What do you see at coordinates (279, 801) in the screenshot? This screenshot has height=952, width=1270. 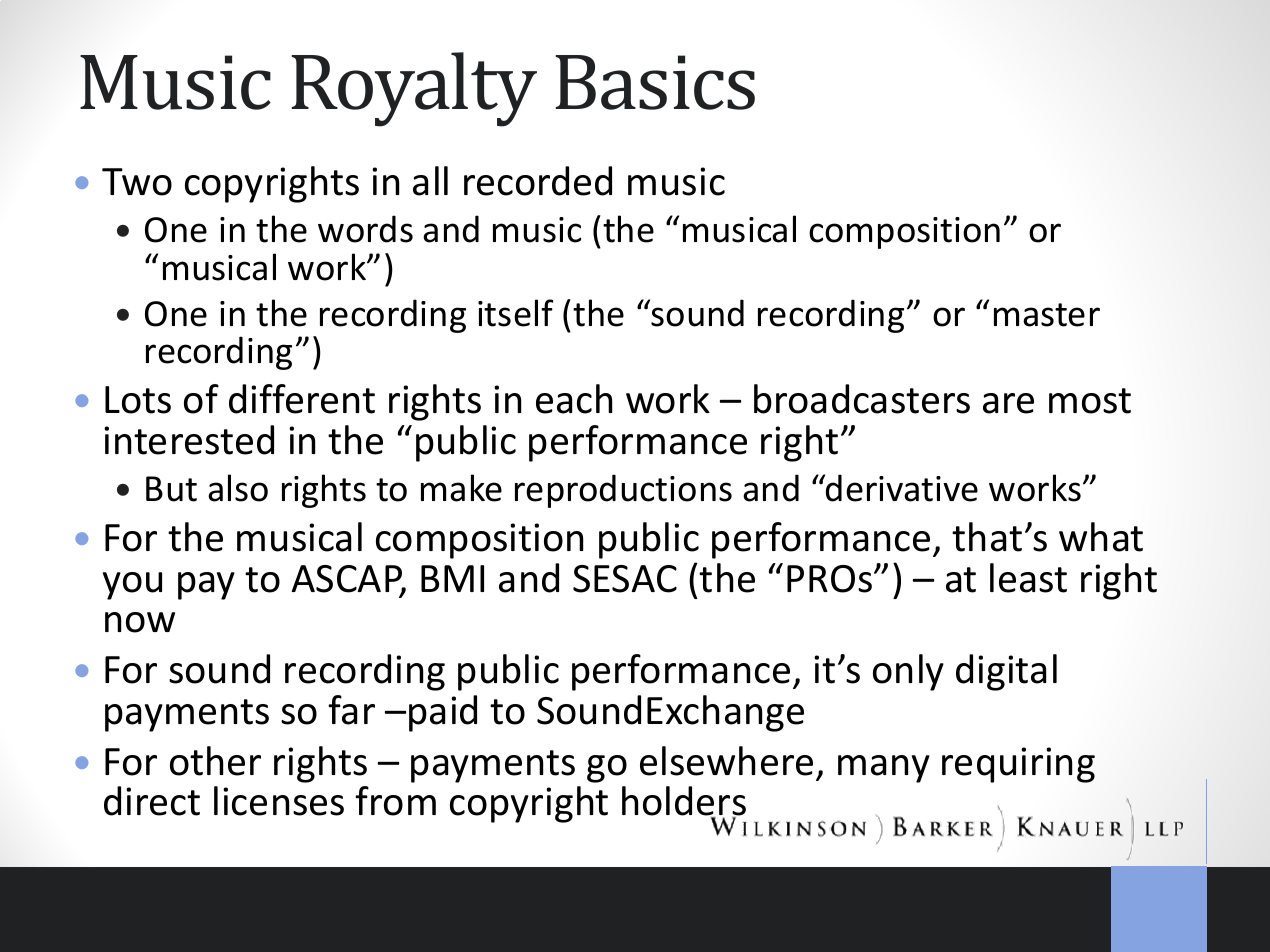 I see `licenses` at bounding box center [279, 801].
